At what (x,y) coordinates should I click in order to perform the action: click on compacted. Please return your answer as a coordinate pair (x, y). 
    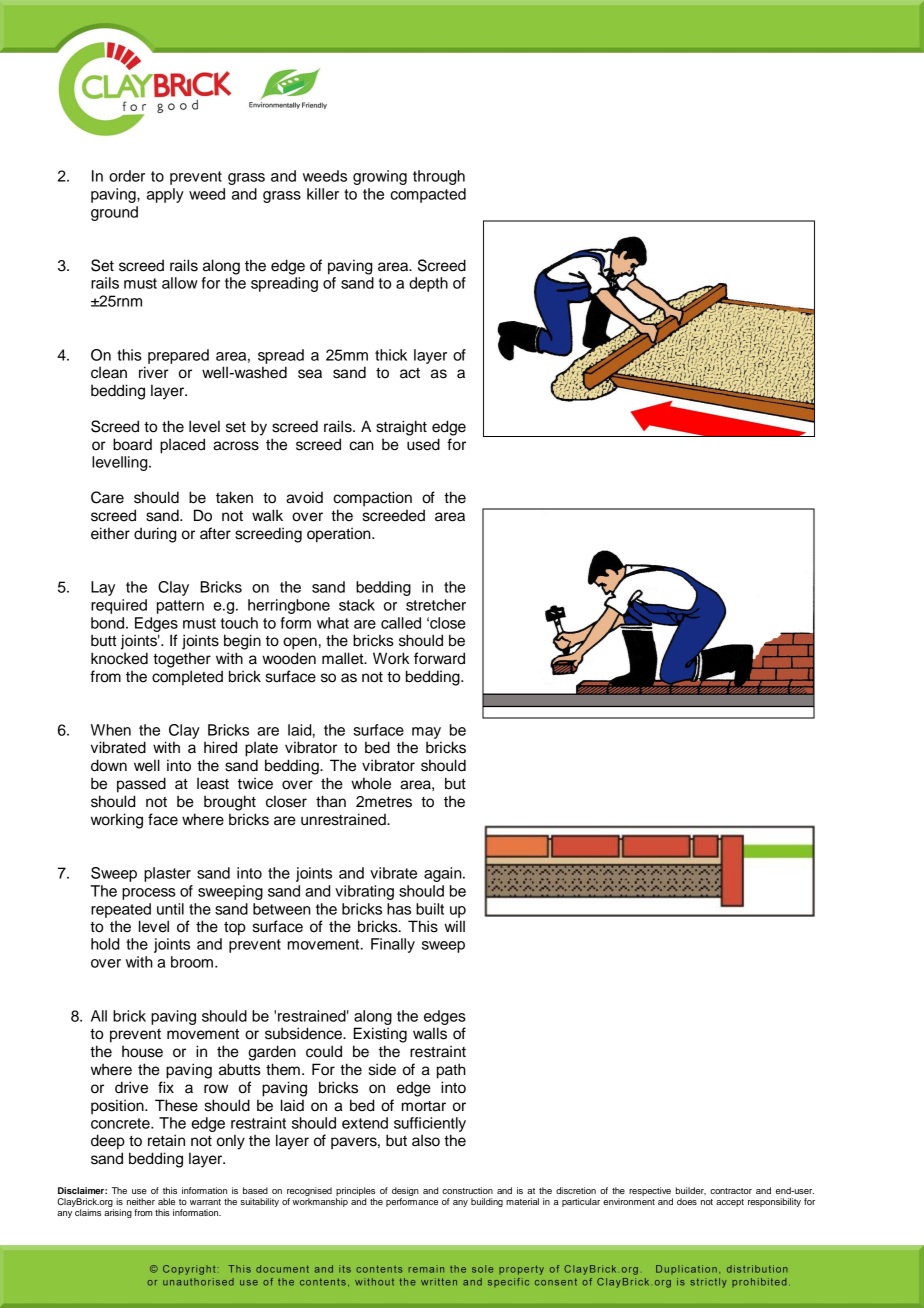
    Looking at the image, I should click on (428, 195).
